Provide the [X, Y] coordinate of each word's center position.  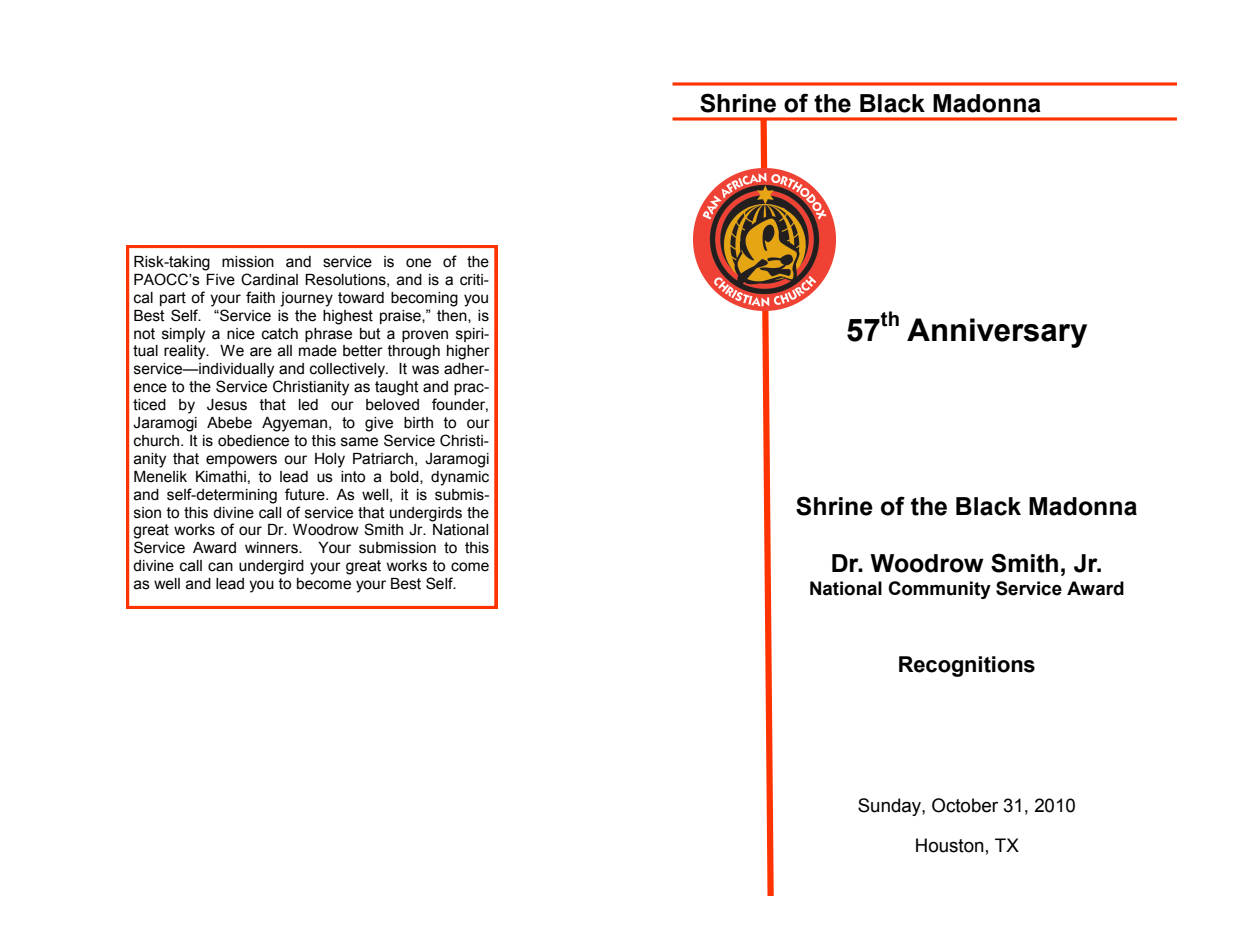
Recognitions [967, 666]
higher [468, 352]
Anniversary [997, 333]
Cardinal [269, 279]
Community [939, 590]
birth [418, 423]
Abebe [229, 423]
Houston [950, 845]
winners [272, 548]
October [965, 805]
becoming [424, 299]
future [306, 494]
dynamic [460, 478]
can [220, 567]
